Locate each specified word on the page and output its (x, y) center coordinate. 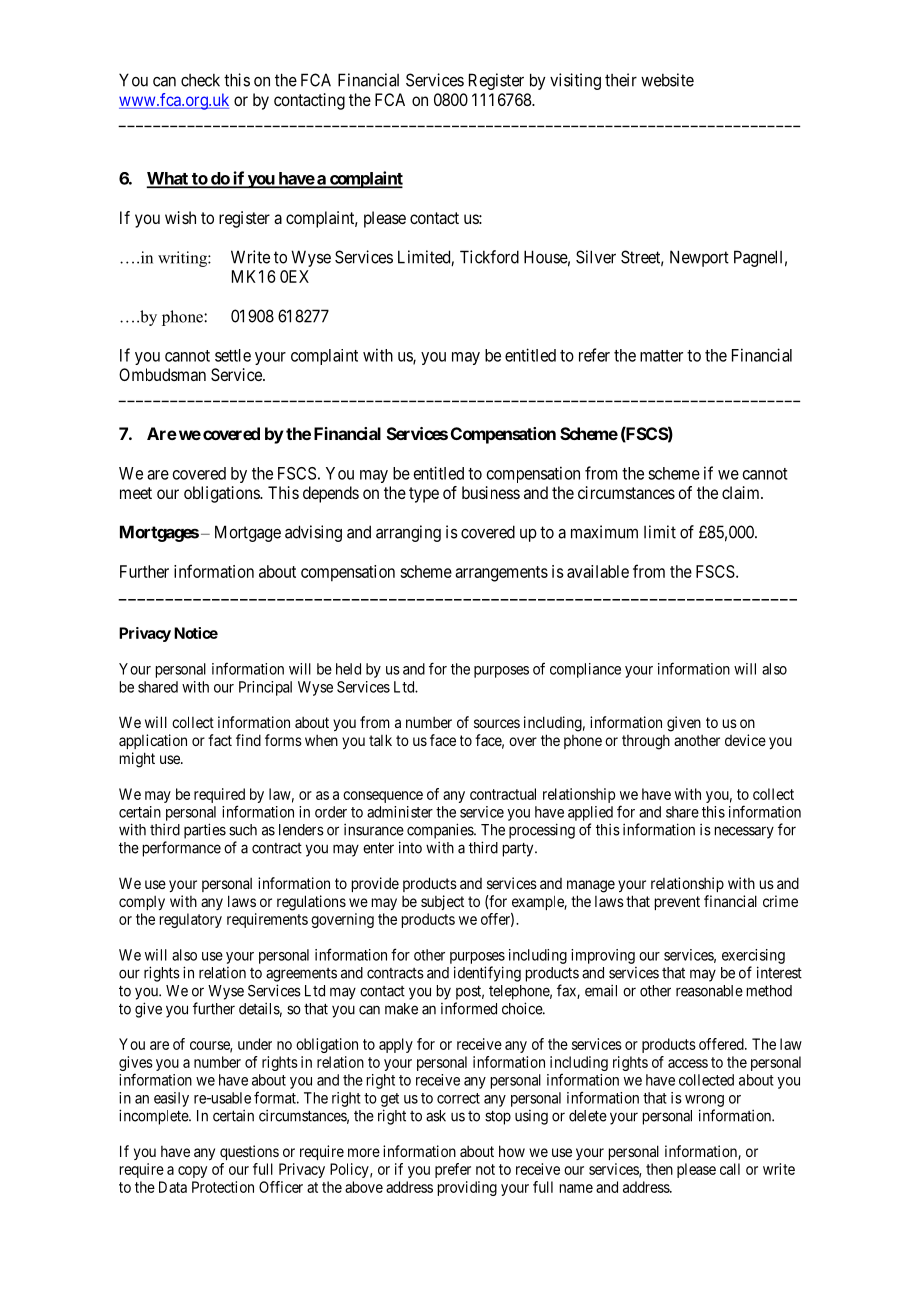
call (730, 1169)
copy (192, 1172)
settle (233, 355)
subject (442, 902)
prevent (677, 903)
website (667, 80)
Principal (265, 688)
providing (467, 1188)
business (491, 492)
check (200, 80)
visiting (575, 81)
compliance (585, 670)
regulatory (191, 920)
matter (661, 356)
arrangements (501, 574)
